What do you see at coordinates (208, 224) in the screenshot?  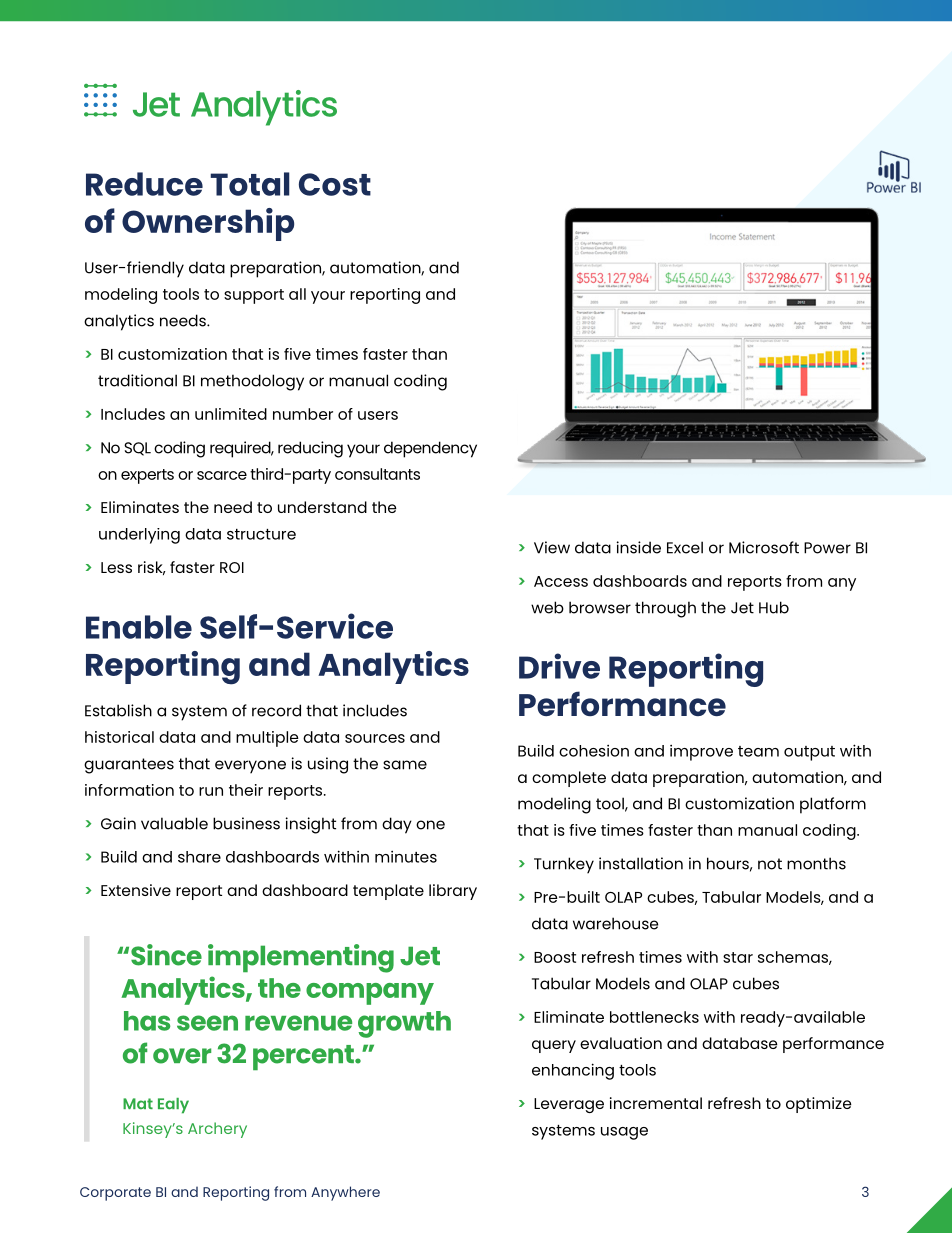 I see `Ownership` at bounding box center [208, 224].
